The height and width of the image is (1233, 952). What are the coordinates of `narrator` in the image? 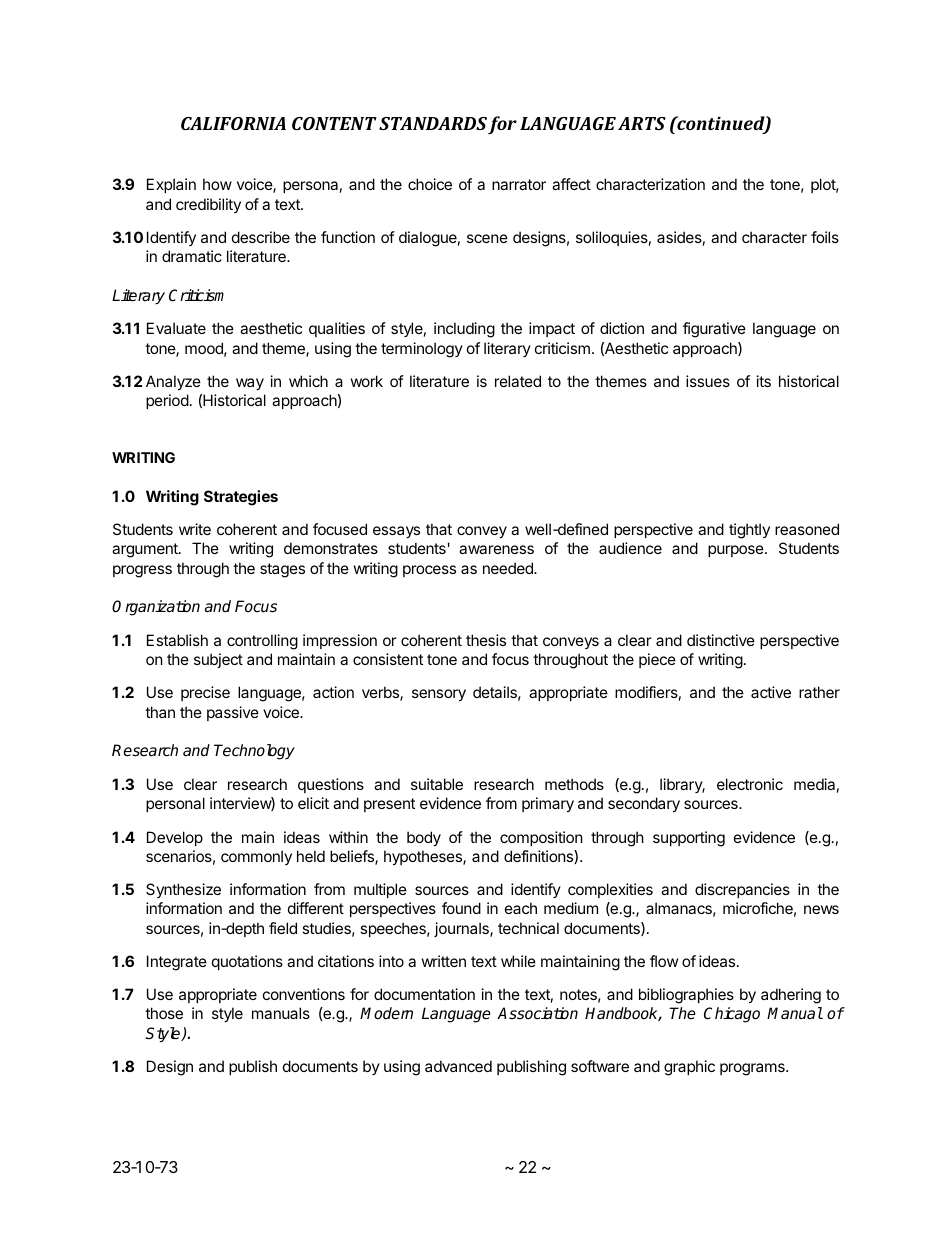 It's located at (519, 184).
